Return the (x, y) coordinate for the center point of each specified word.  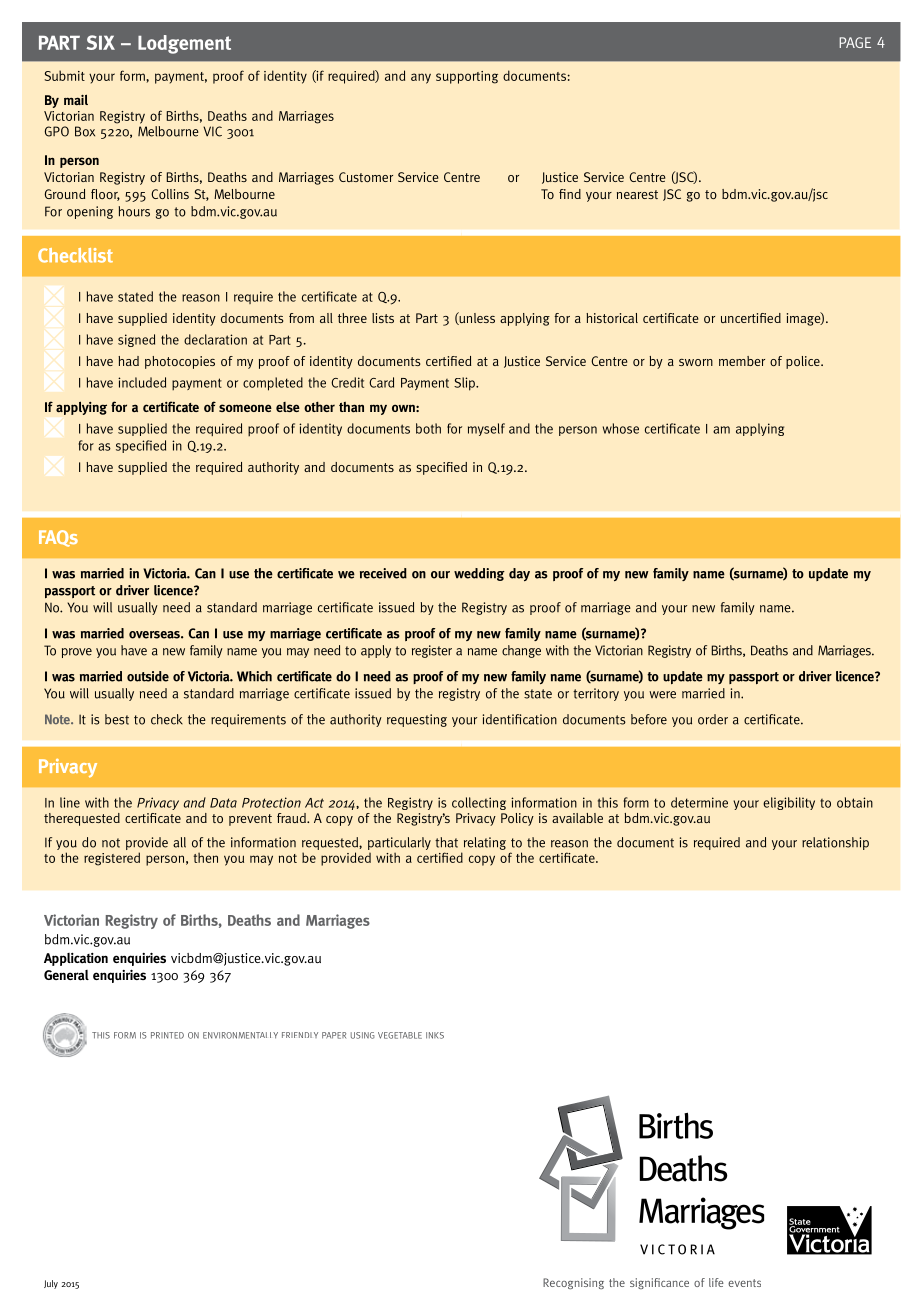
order (713, 719)
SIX (100, 42)
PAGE (855, 42)
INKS (435, 1035)
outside (148, 676)
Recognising (573, 1283)
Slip (465, 384)
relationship (835, 843)
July (51, 1284)
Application (76, 959)
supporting (467, 77)
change (521, 651)
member (742, 361)
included (142, 382)
